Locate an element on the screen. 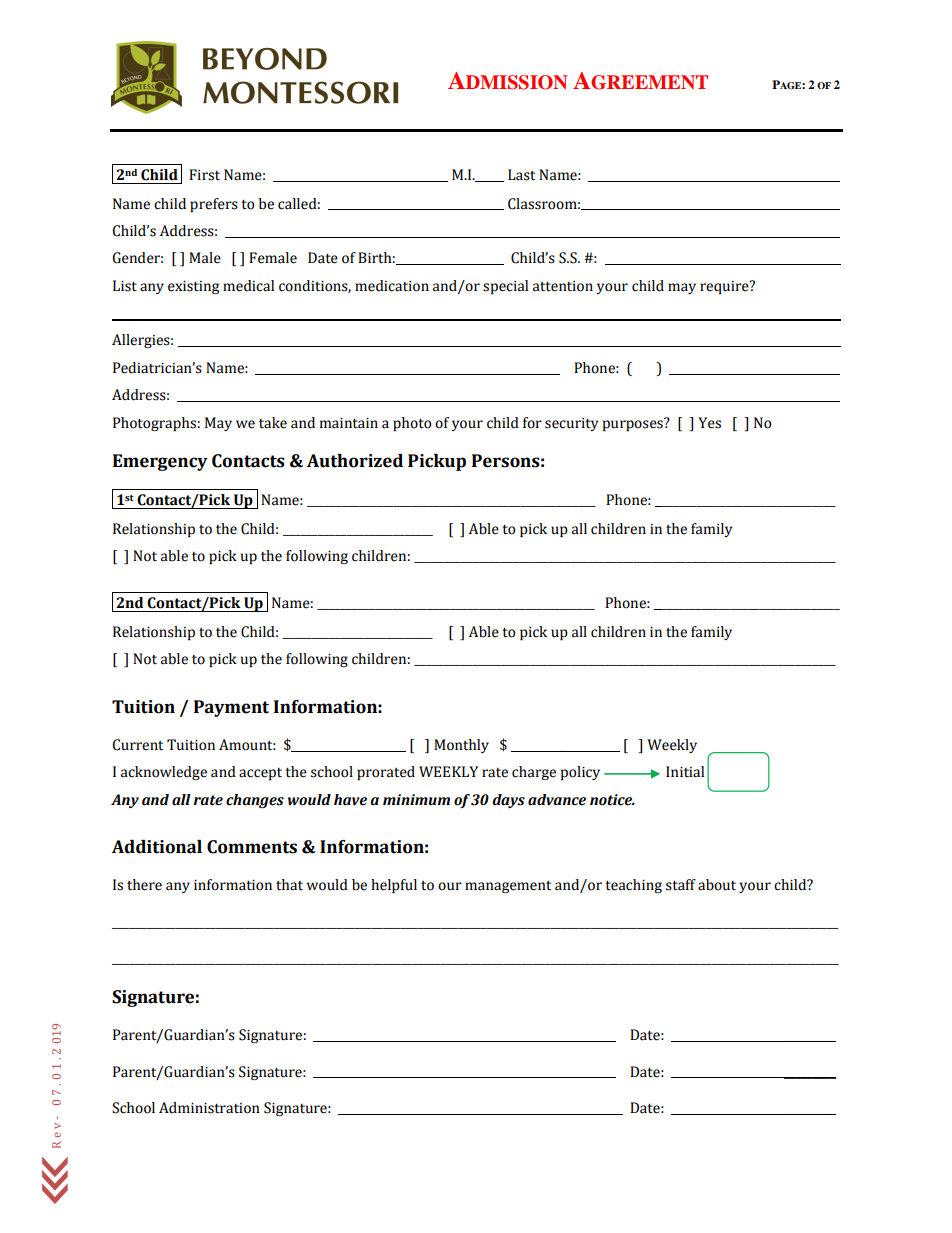 This screenshot has width=952, height=1233. Last is located at coordinates (521, 175).
